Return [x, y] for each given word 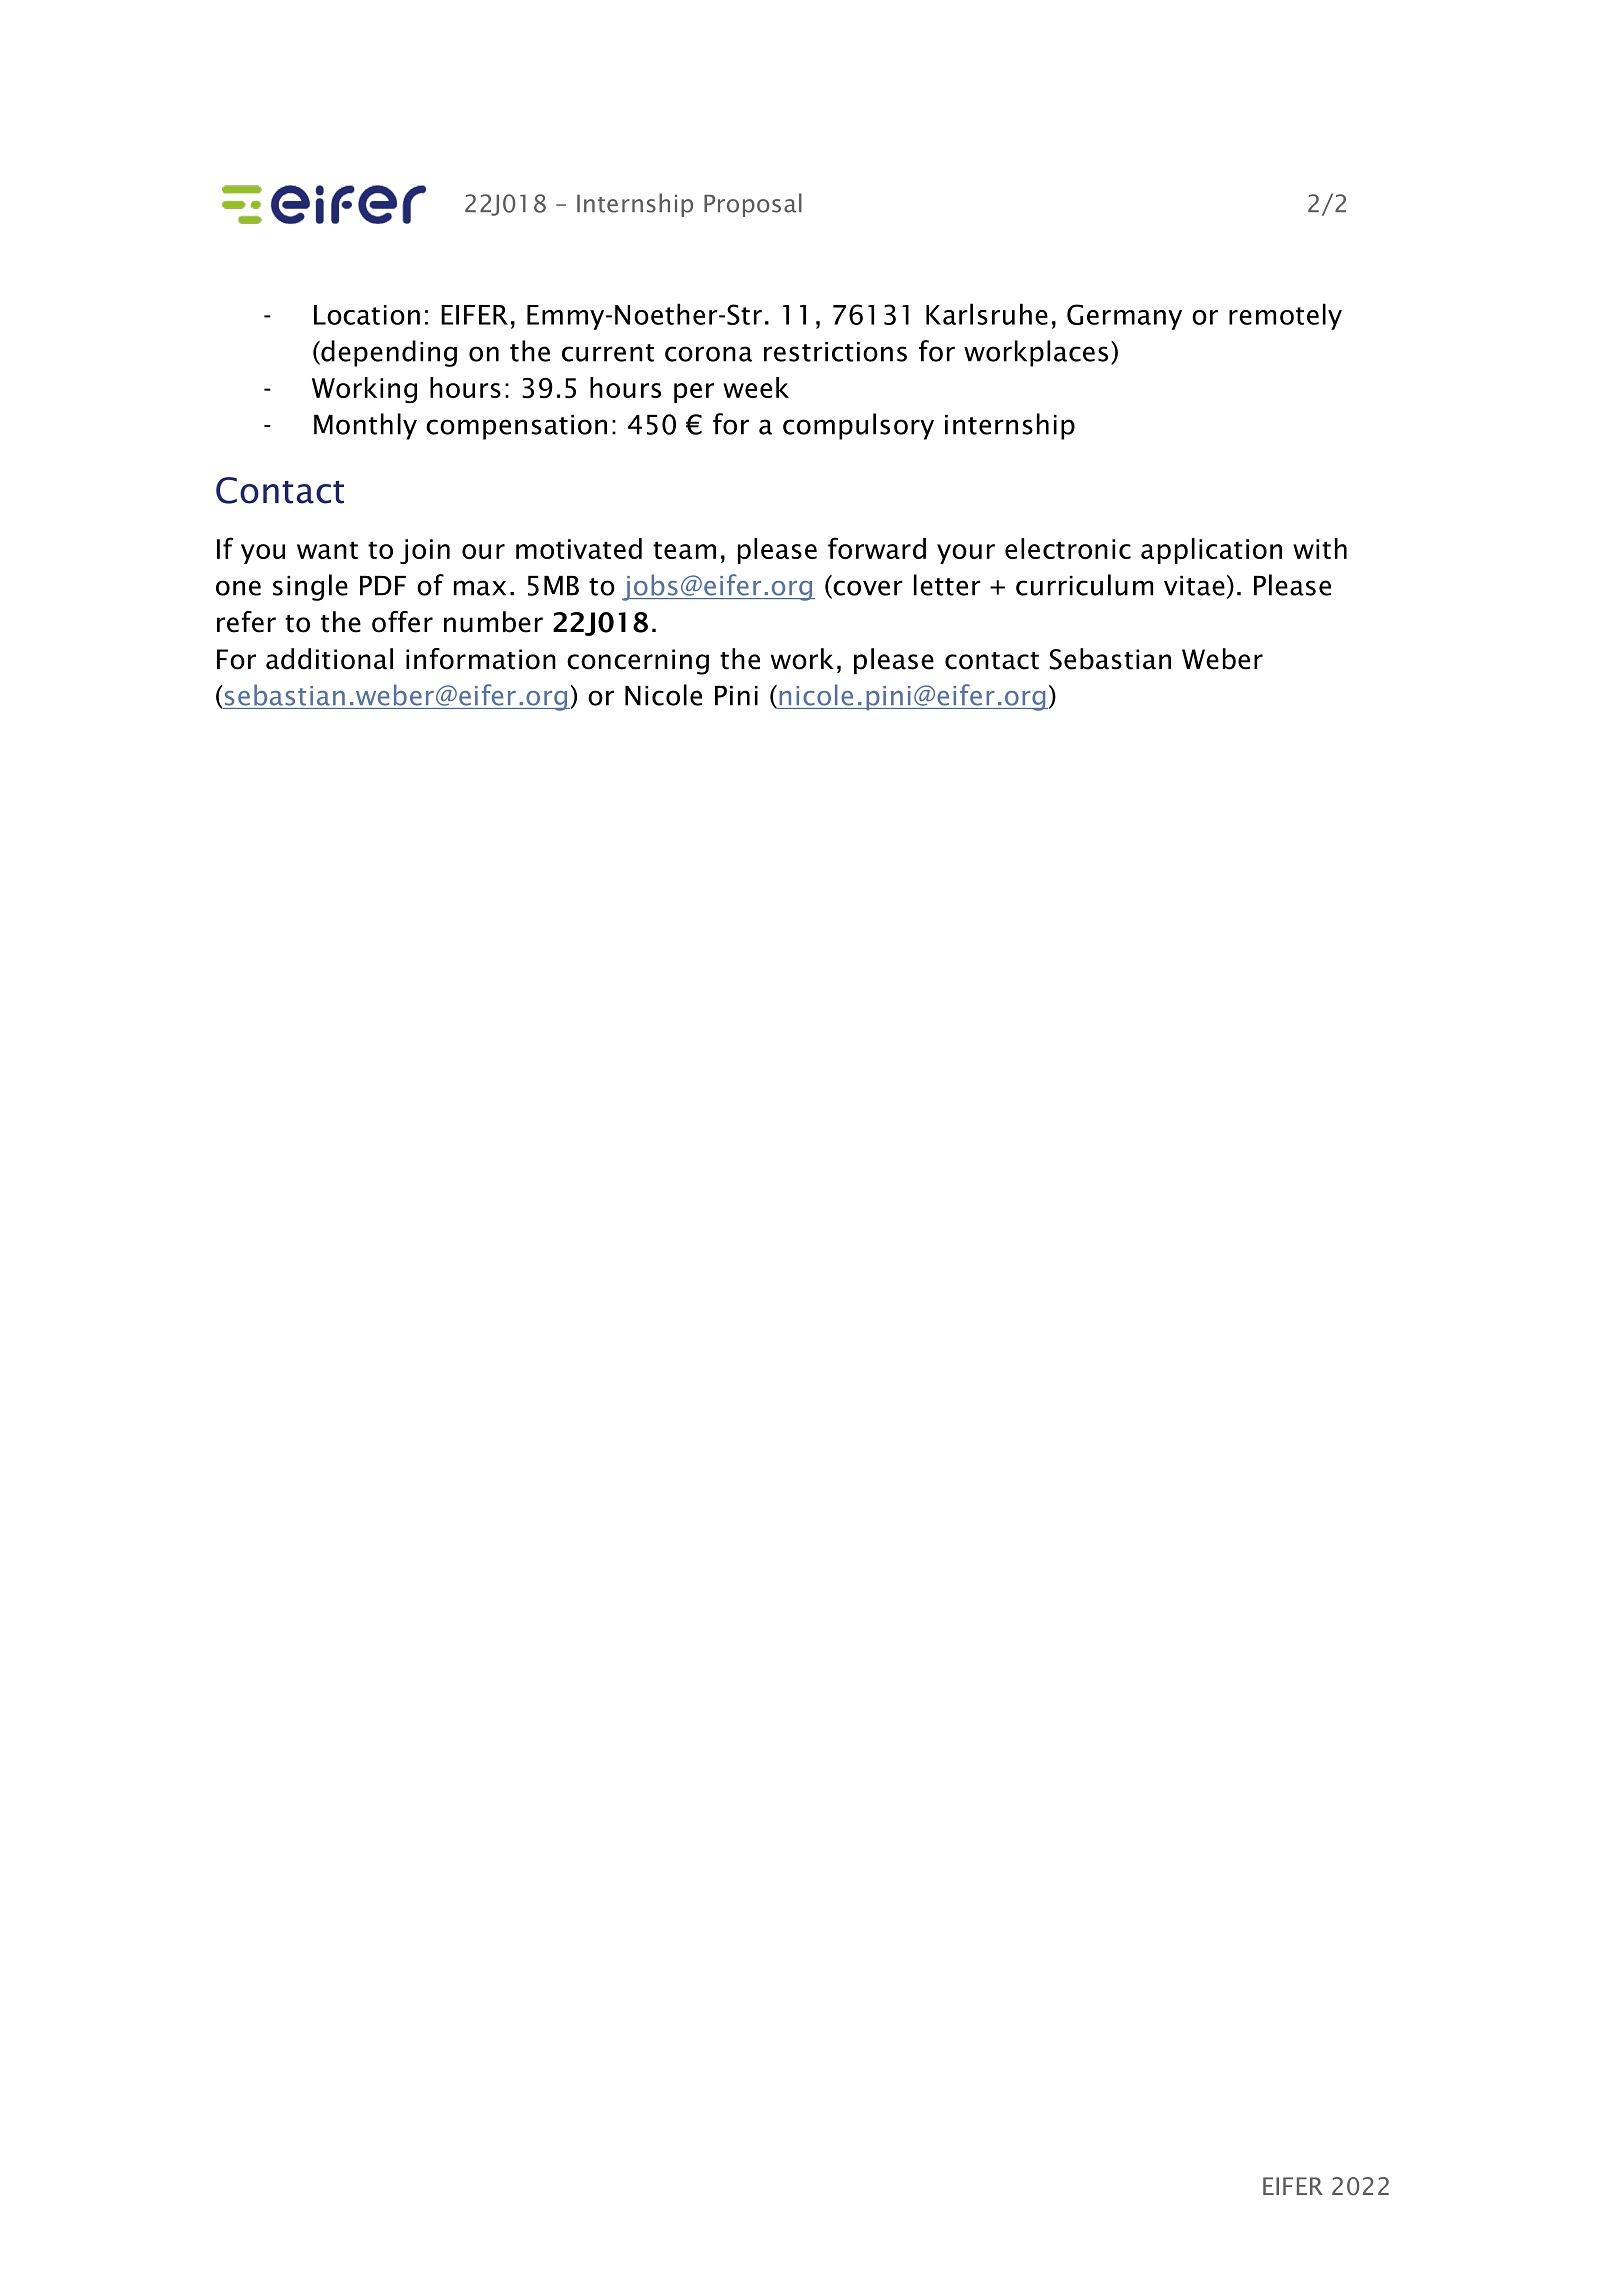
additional [329, 659]
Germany [1124, 317]
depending [388, 353]
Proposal [753, 205]
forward [877, 548]
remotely [1285, 316]
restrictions [835, 352]
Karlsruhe [987, 314]
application [1211, 551]
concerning [638, 662]
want [327, 550]
